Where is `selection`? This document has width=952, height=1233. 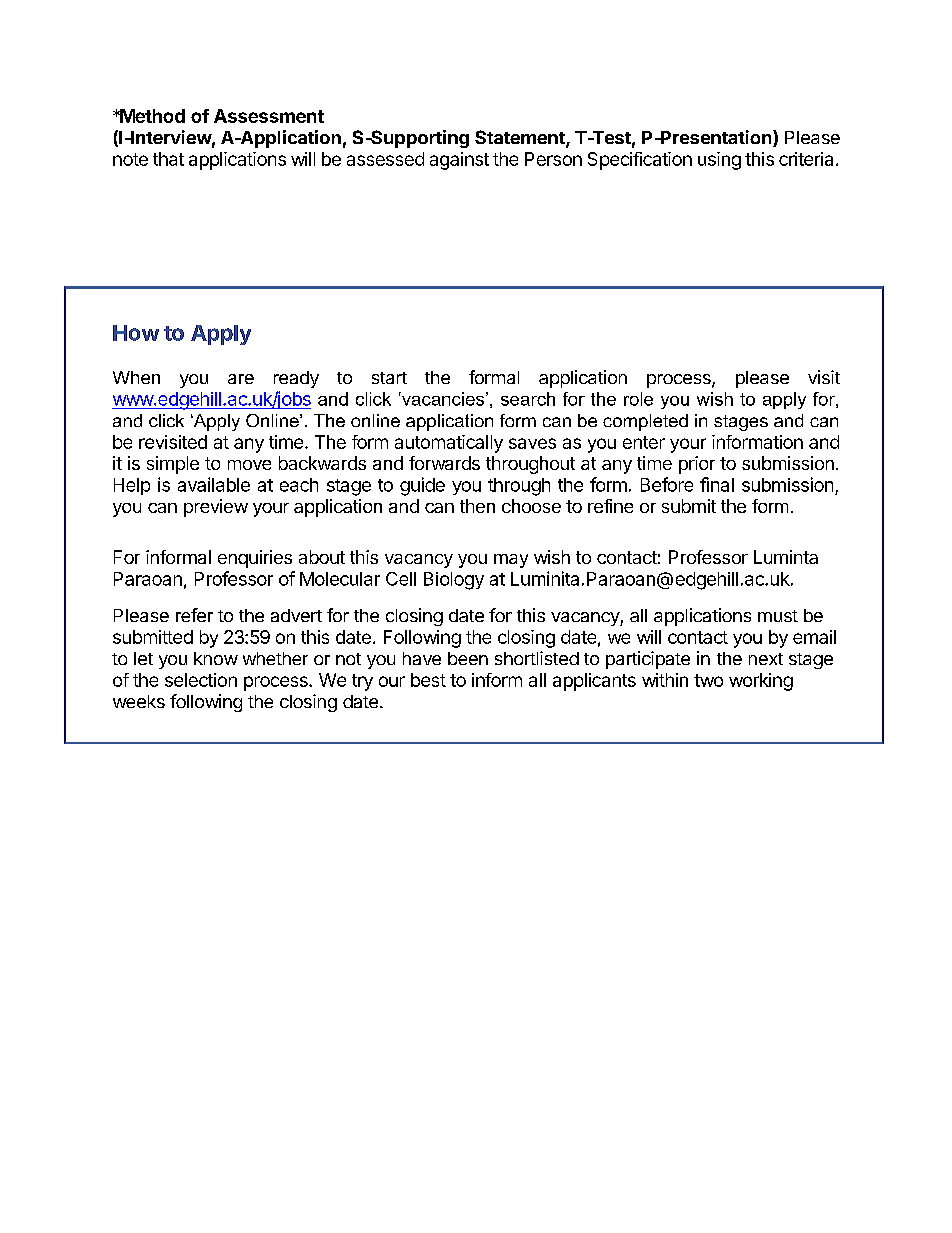
selection is located at coordinates (201, 680).
